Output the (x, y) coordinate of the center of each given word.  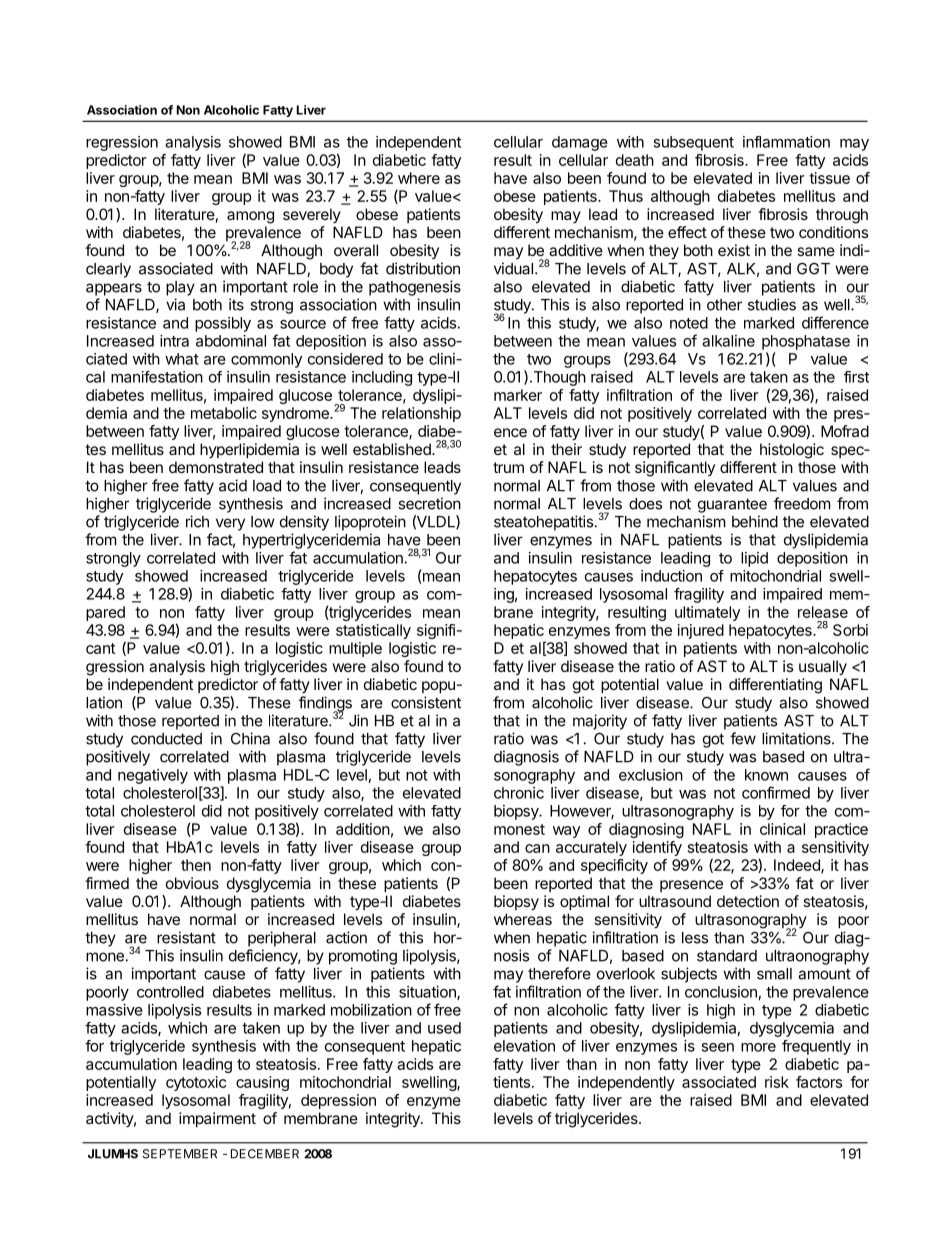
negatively (153, 776)
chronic (519, 793)
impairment (217, 1119)
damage (580, 143)
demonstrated (216, 467)
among (250, 217)
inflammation (786, 142)
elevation (524, 1046)
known (766, 775)
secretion (429, 503)
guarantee (732, 505)
